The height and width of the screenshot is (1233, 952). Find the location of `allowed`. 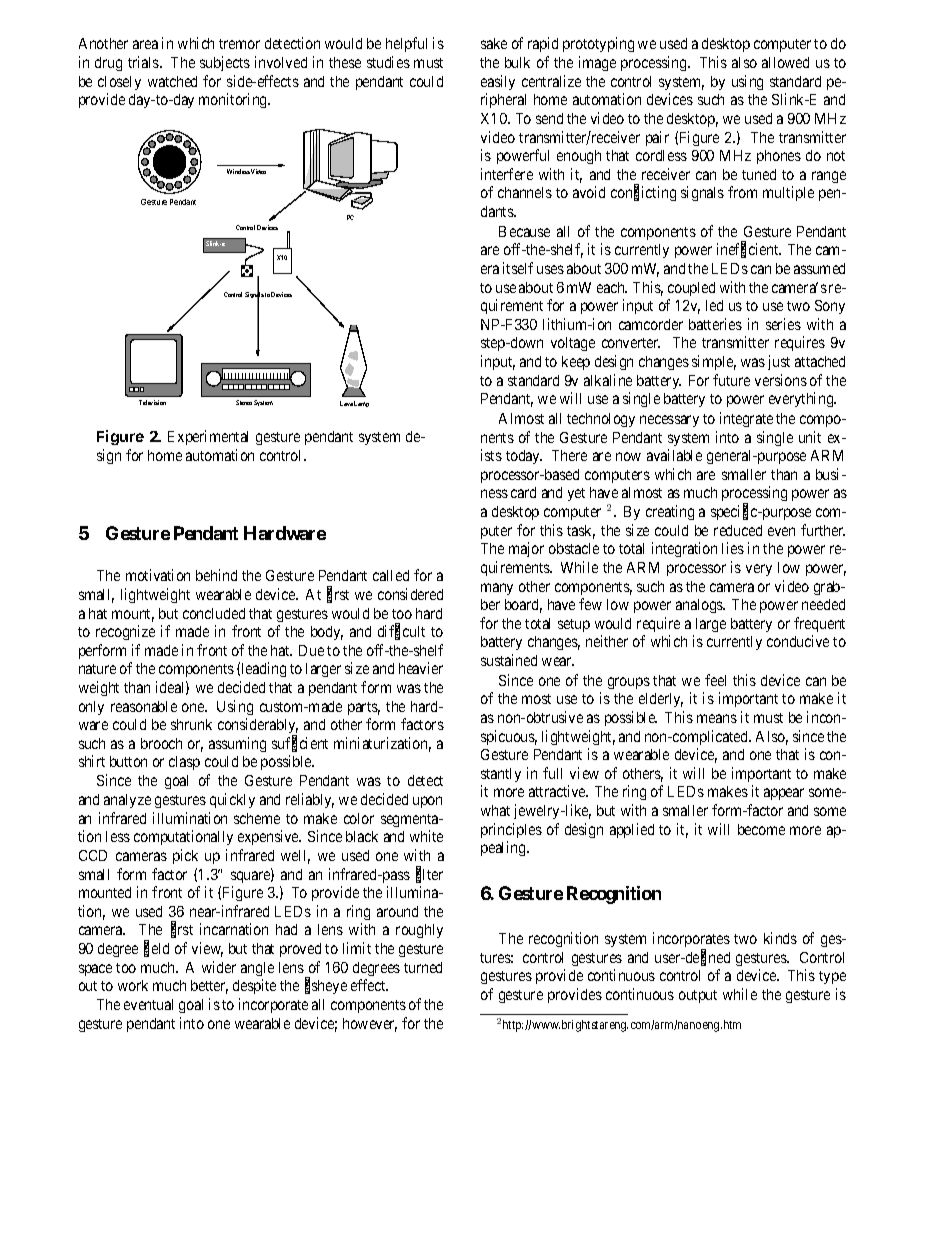

allowed is located at coordinates (785, 62).
